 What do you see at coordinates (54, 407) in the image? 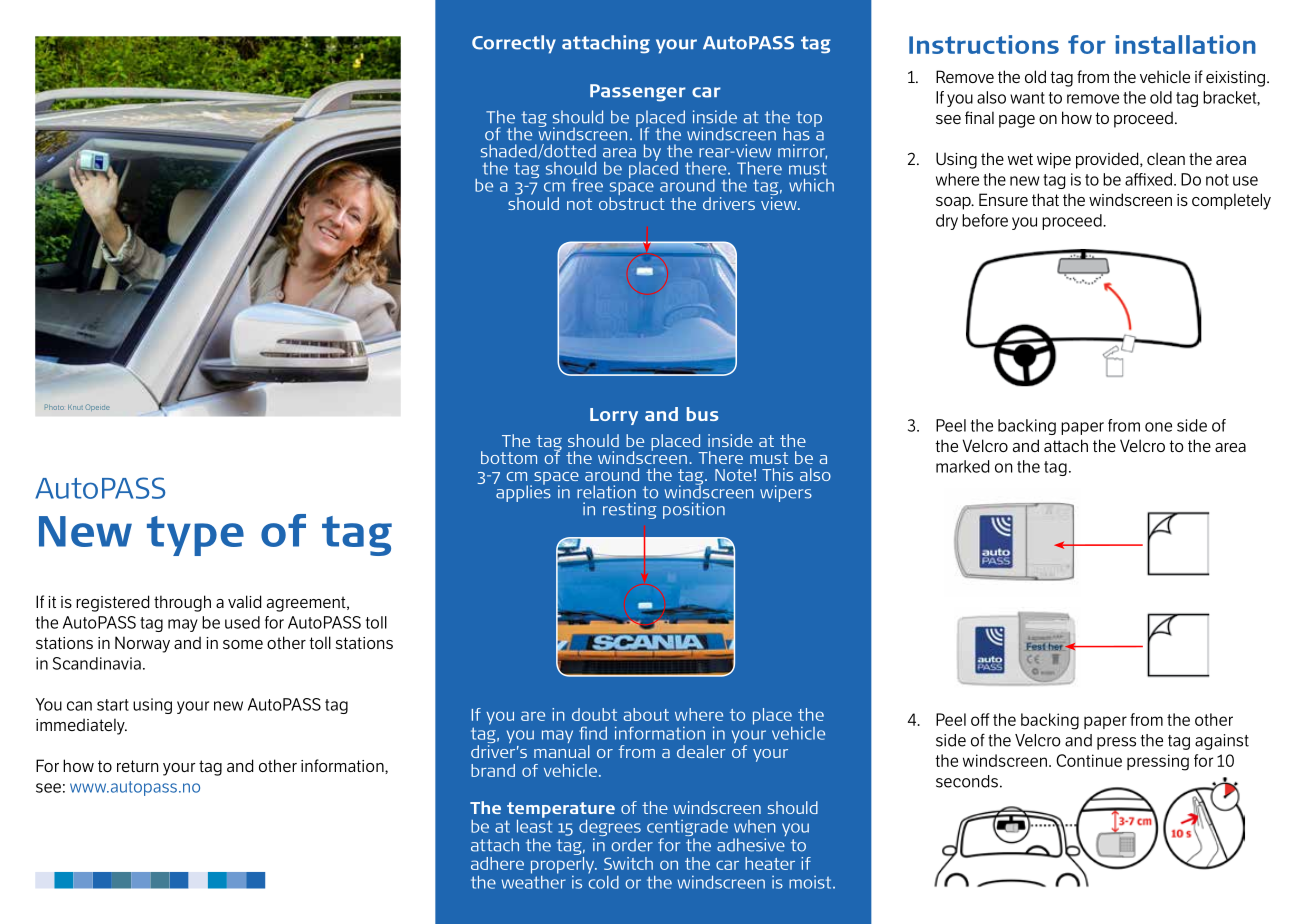
I see `Photo` at bounding box center [54, 407].
